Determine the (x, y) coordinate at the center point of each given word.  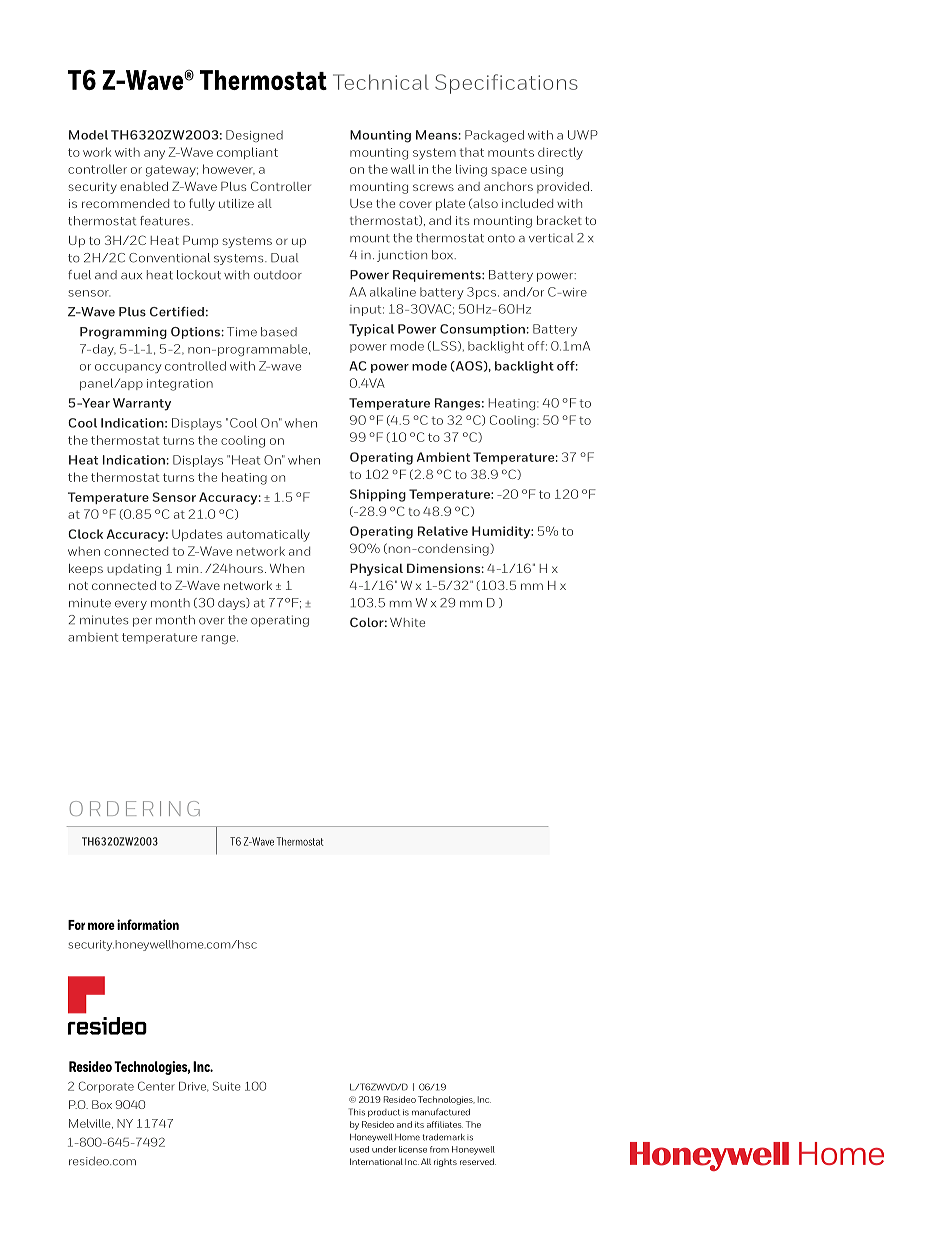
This (357, 1112)
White (407, 622)
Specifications (506, 84)
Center (156, 1086)
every (131, 605)
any (154, 155)
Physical (376, 569)
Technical (381, 82)
